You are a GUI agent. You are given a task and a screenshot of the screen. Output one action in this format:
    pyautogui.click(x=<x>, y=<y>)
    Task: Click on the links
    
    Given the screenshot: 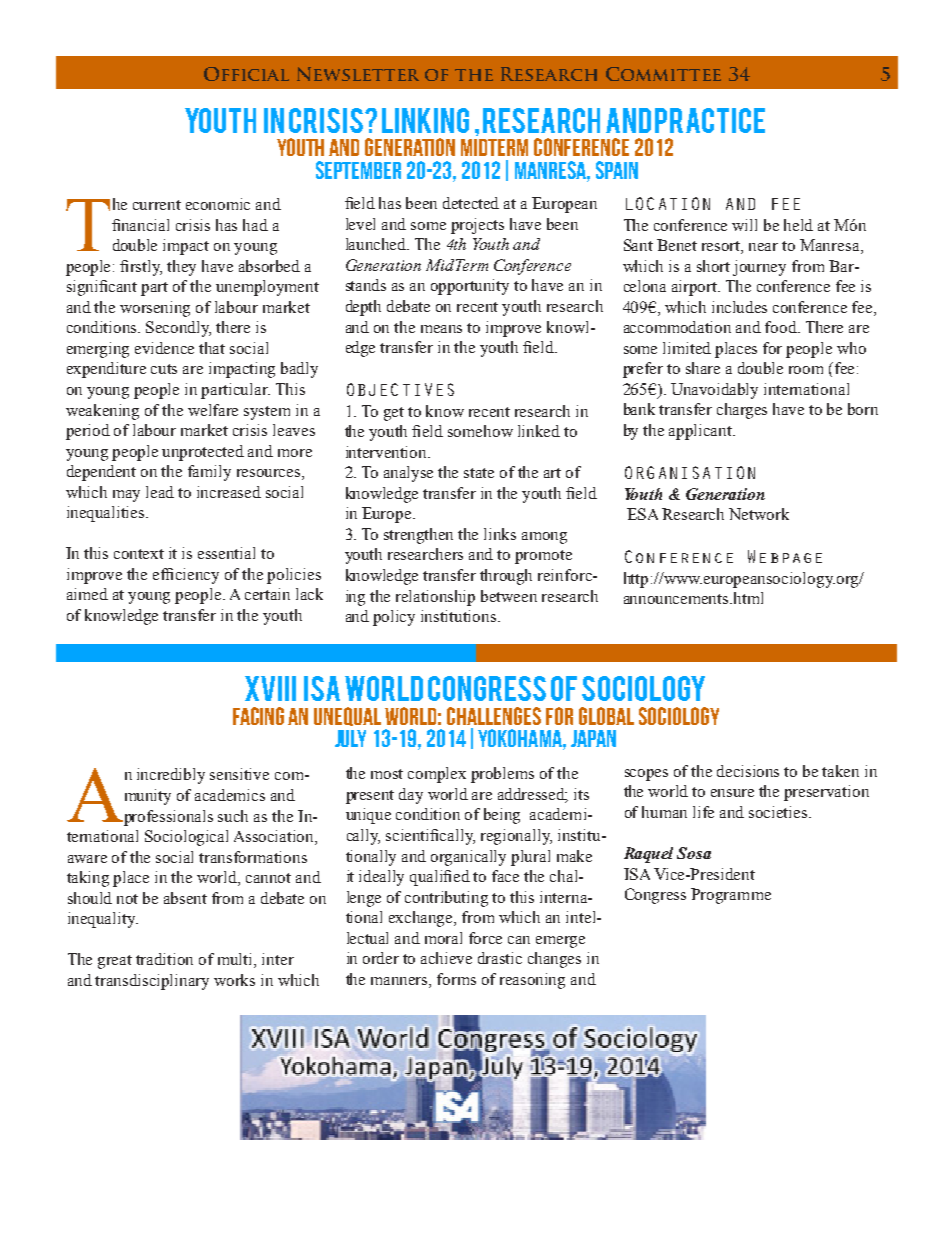 What is the action you would take?
    pyautogui.click(x=500, y=534)
